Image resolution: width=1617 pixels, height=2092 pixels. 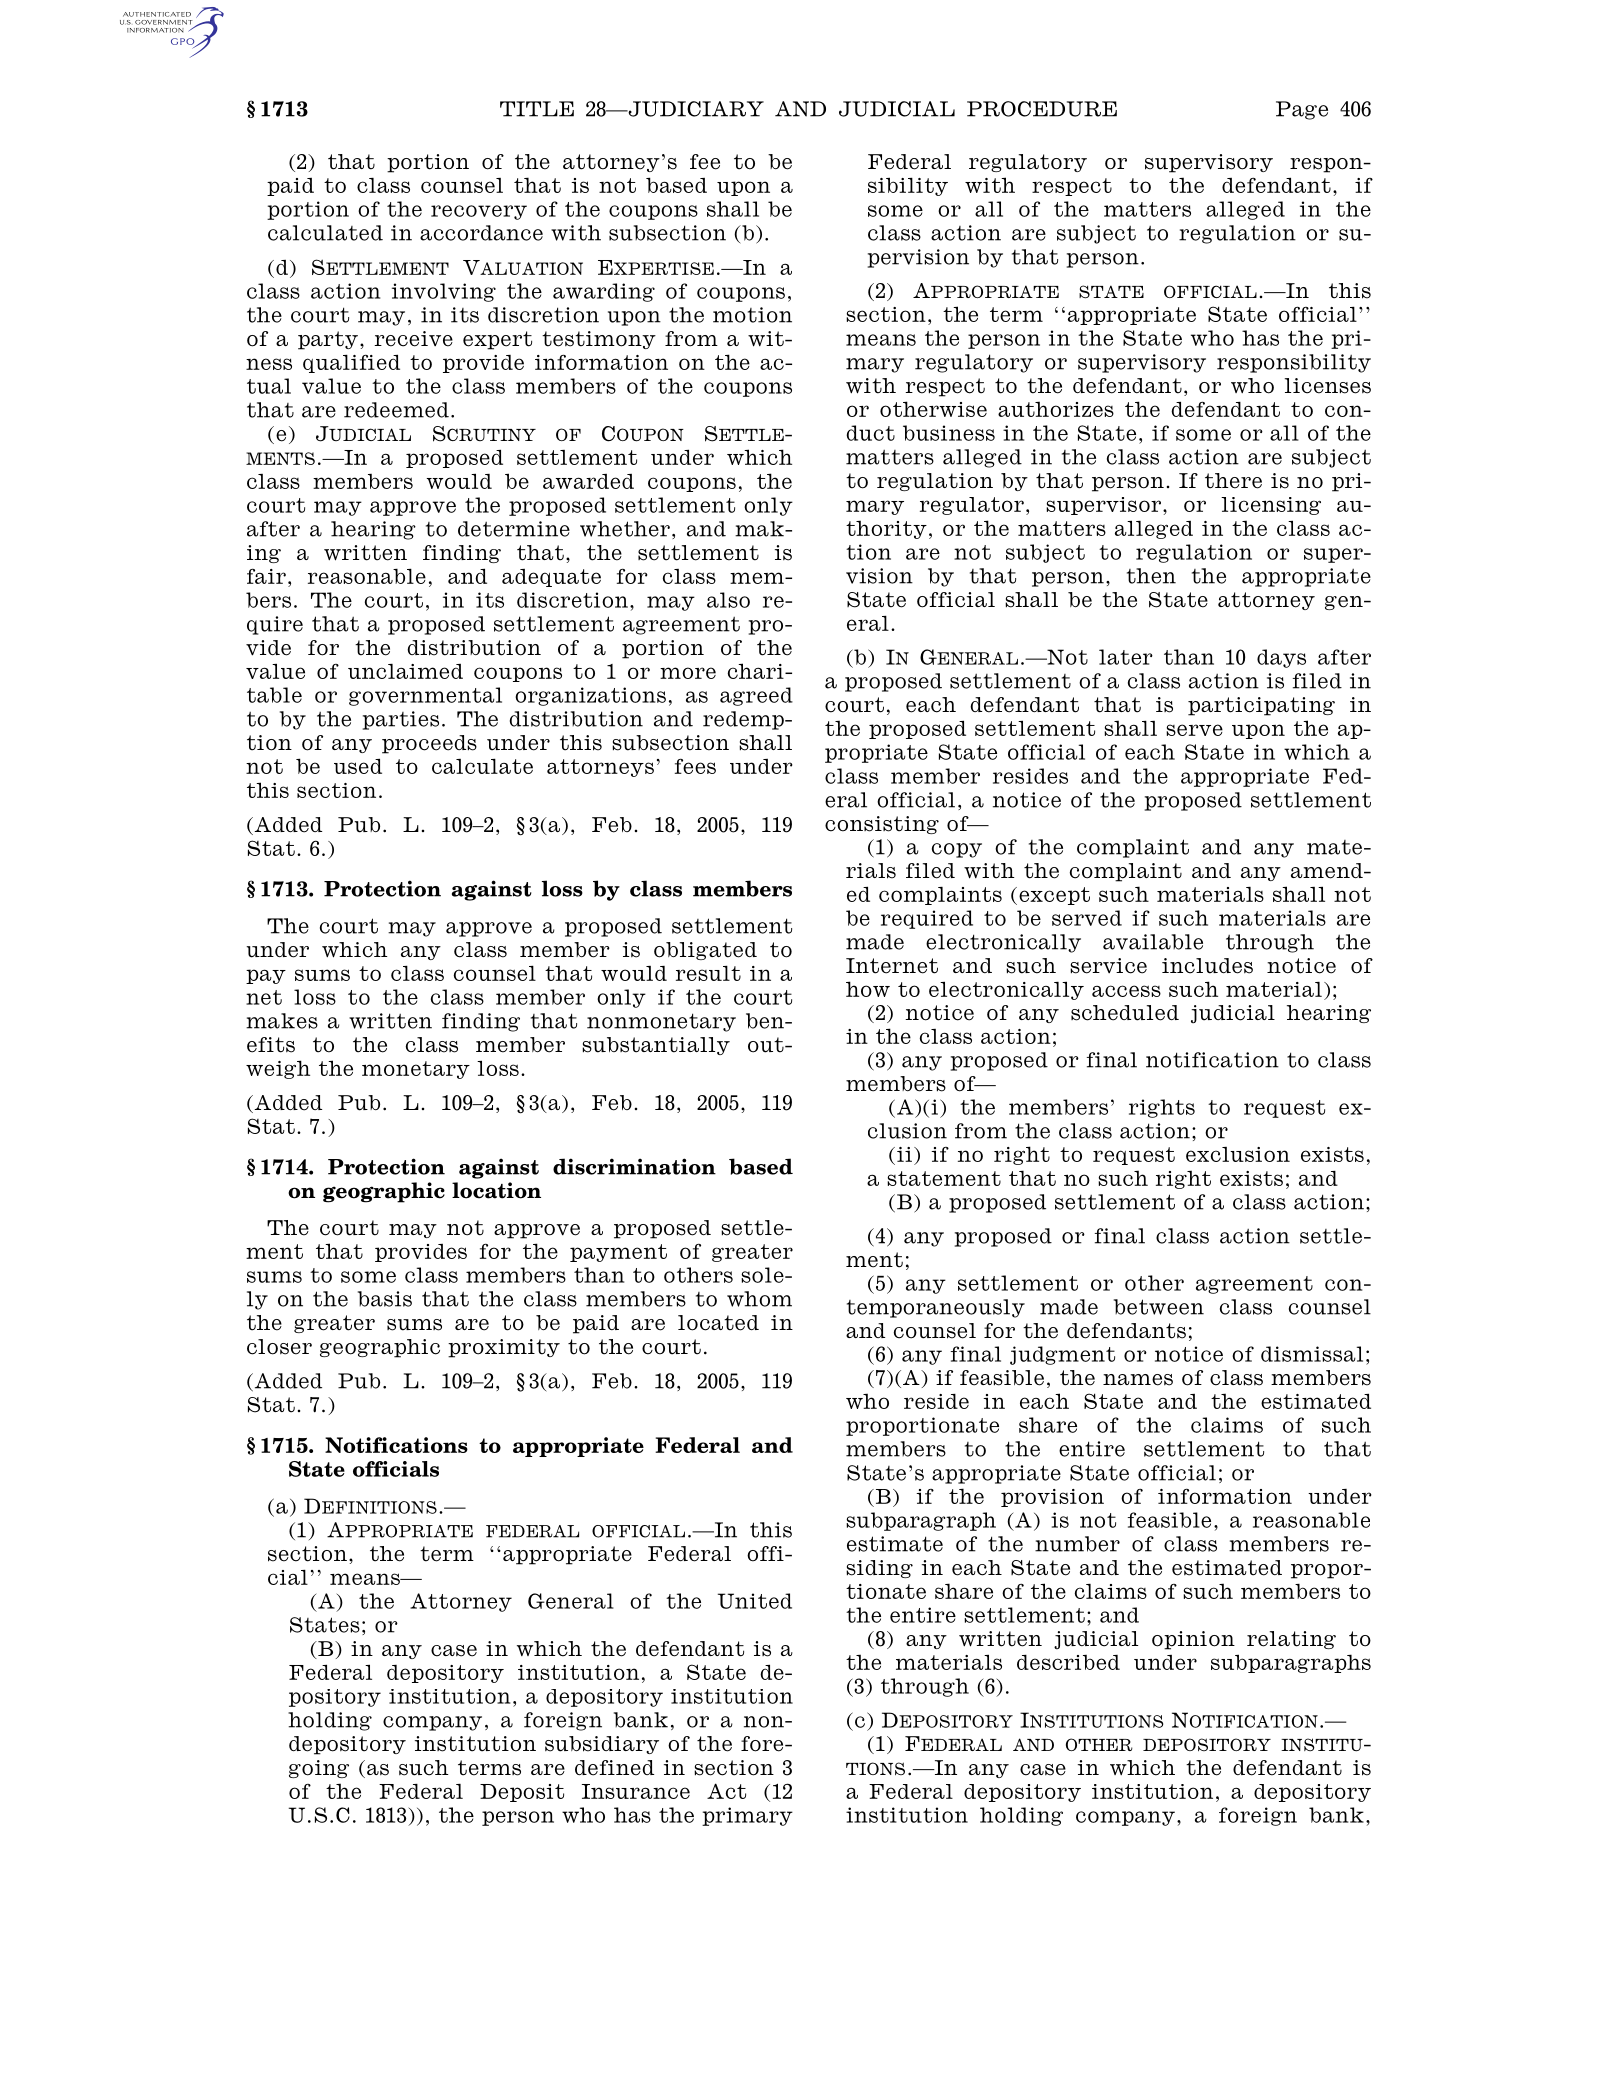 What do you see at coordinates (636, 1791) in the page?
I see `Insurance` at bounding box center [636, 1791].
